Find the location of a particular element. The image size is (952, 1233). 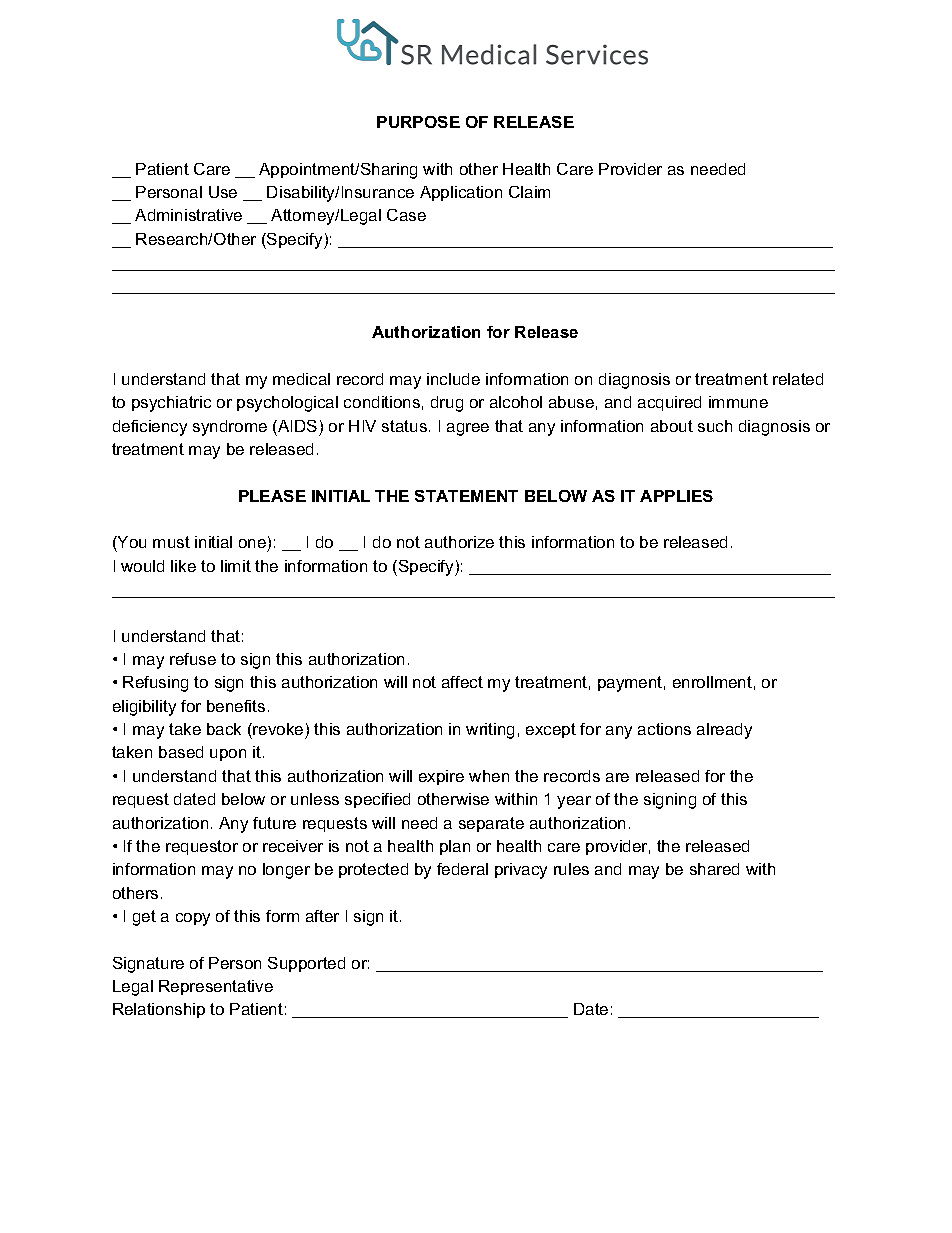

enrollment is located at coordinates (712, 682).
